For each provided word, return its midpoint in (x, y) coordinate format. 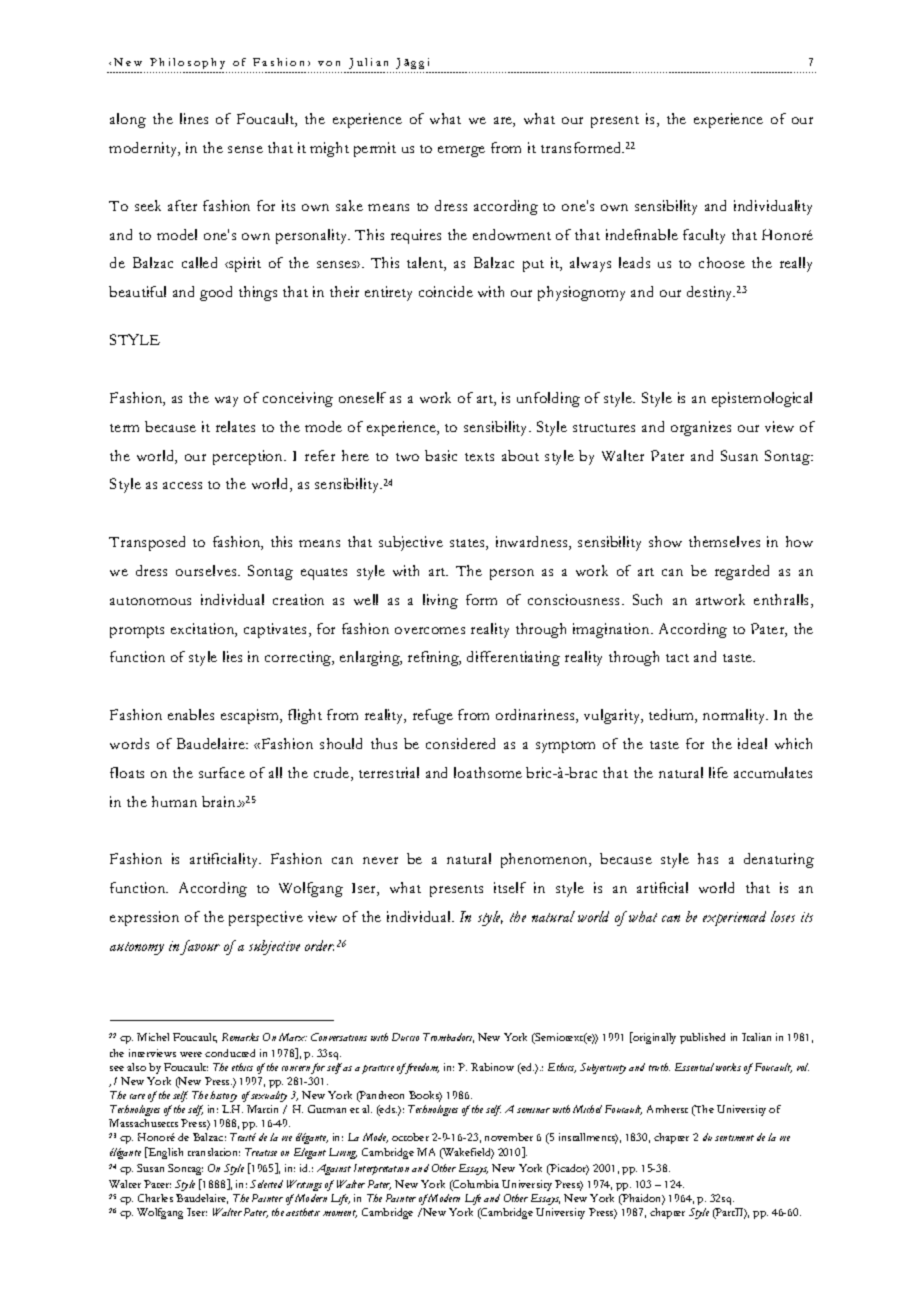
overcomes (430, 630)
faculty (704, 236)
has (708, 858)
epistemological (762, 399)
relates (235, 426)
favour (200, 947)
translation (214, 1152)
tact (677, 658)
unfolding (548, 399)
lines (194, 118)
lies (232, 656)
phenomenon (546, 860)
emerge (461, 151)
